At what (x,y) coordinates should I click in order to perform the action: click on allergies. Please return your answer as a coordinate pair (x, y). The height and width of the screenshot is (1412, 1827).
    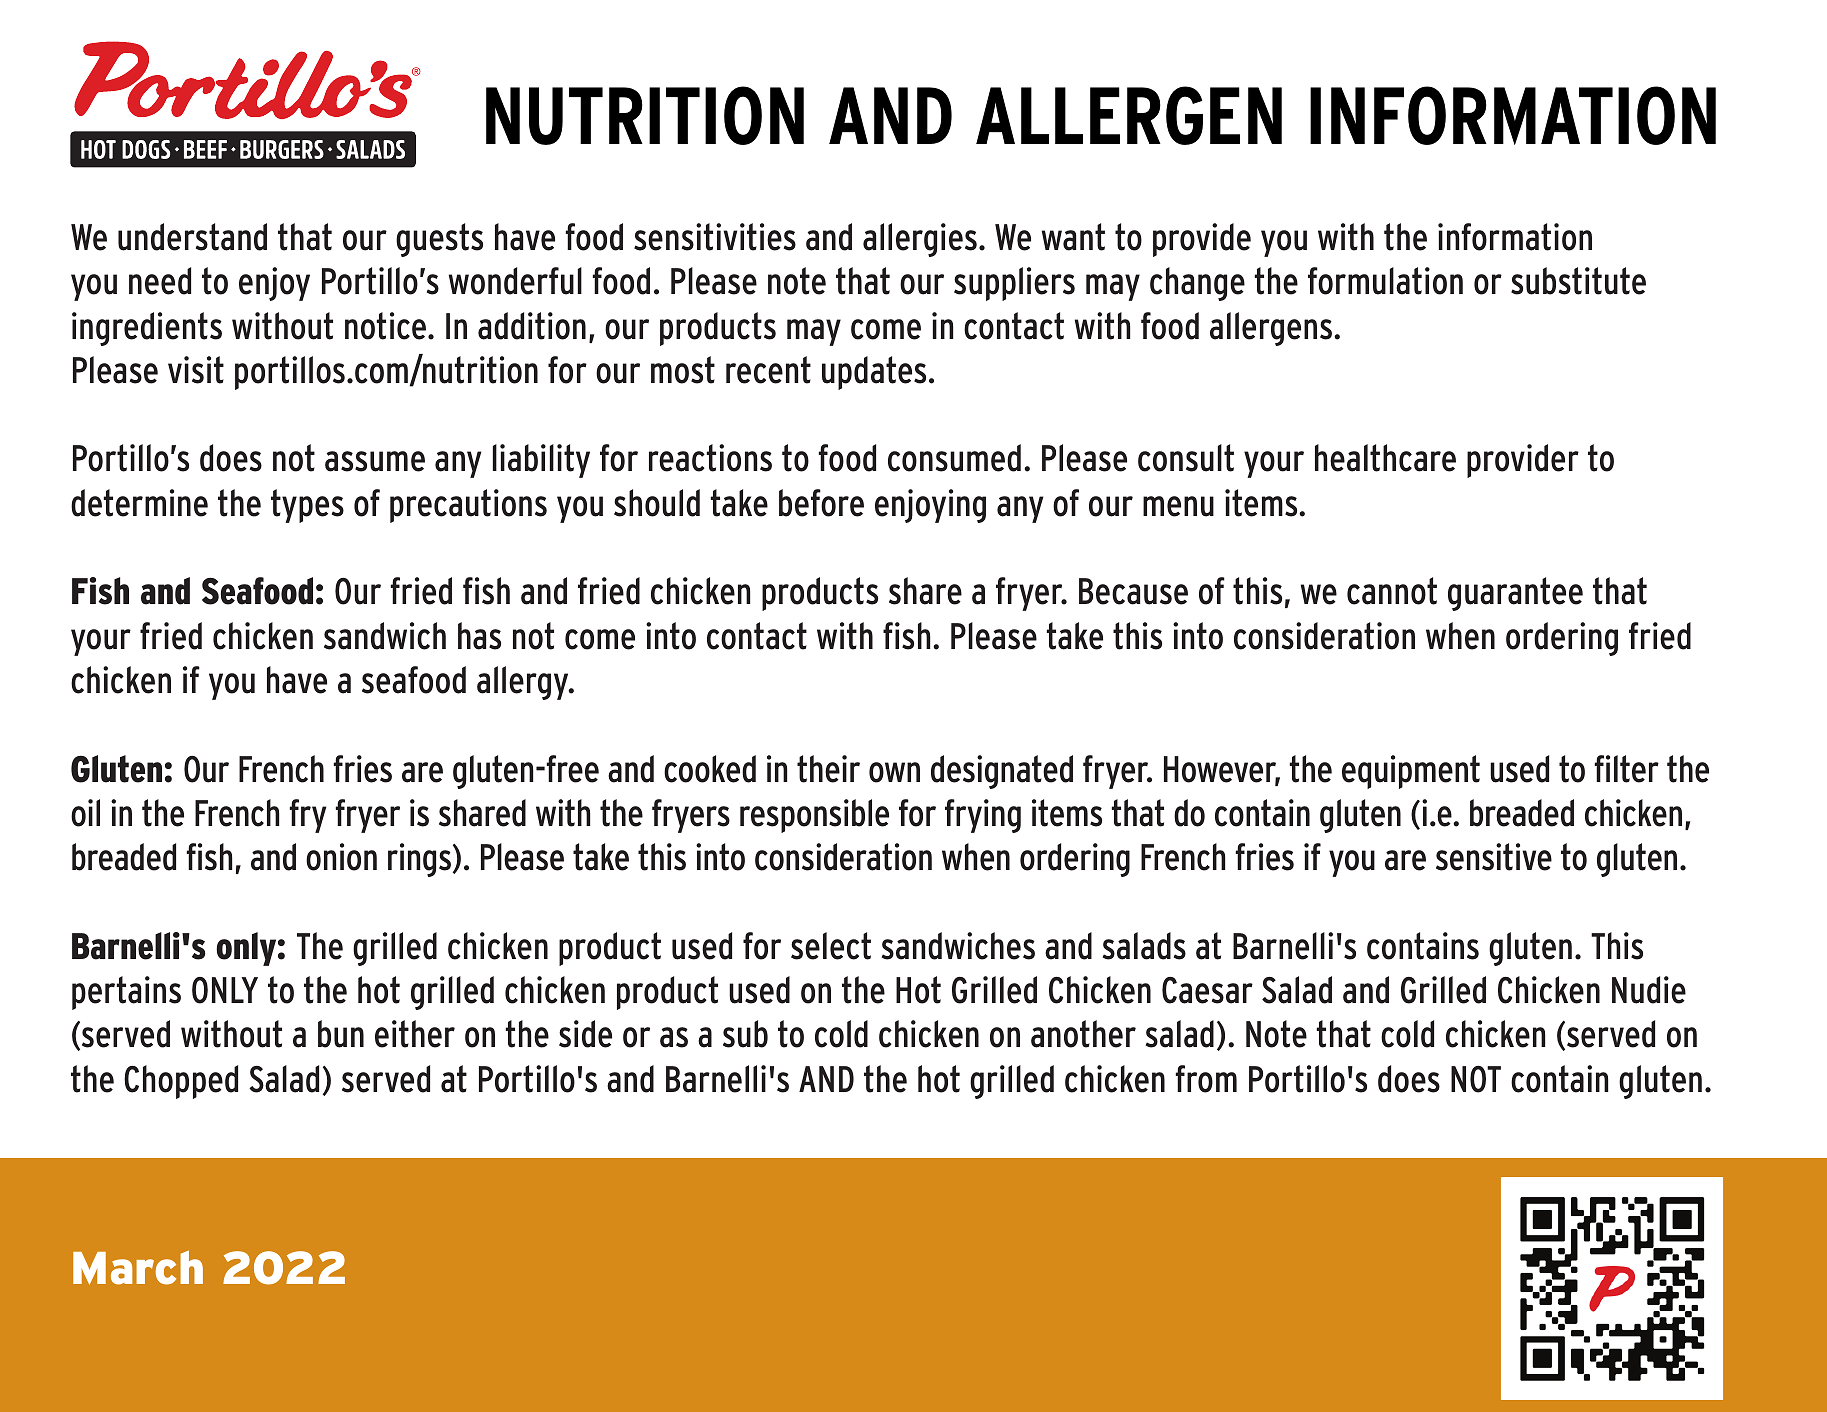
    Looking at the image, I should click on (920, 240).
